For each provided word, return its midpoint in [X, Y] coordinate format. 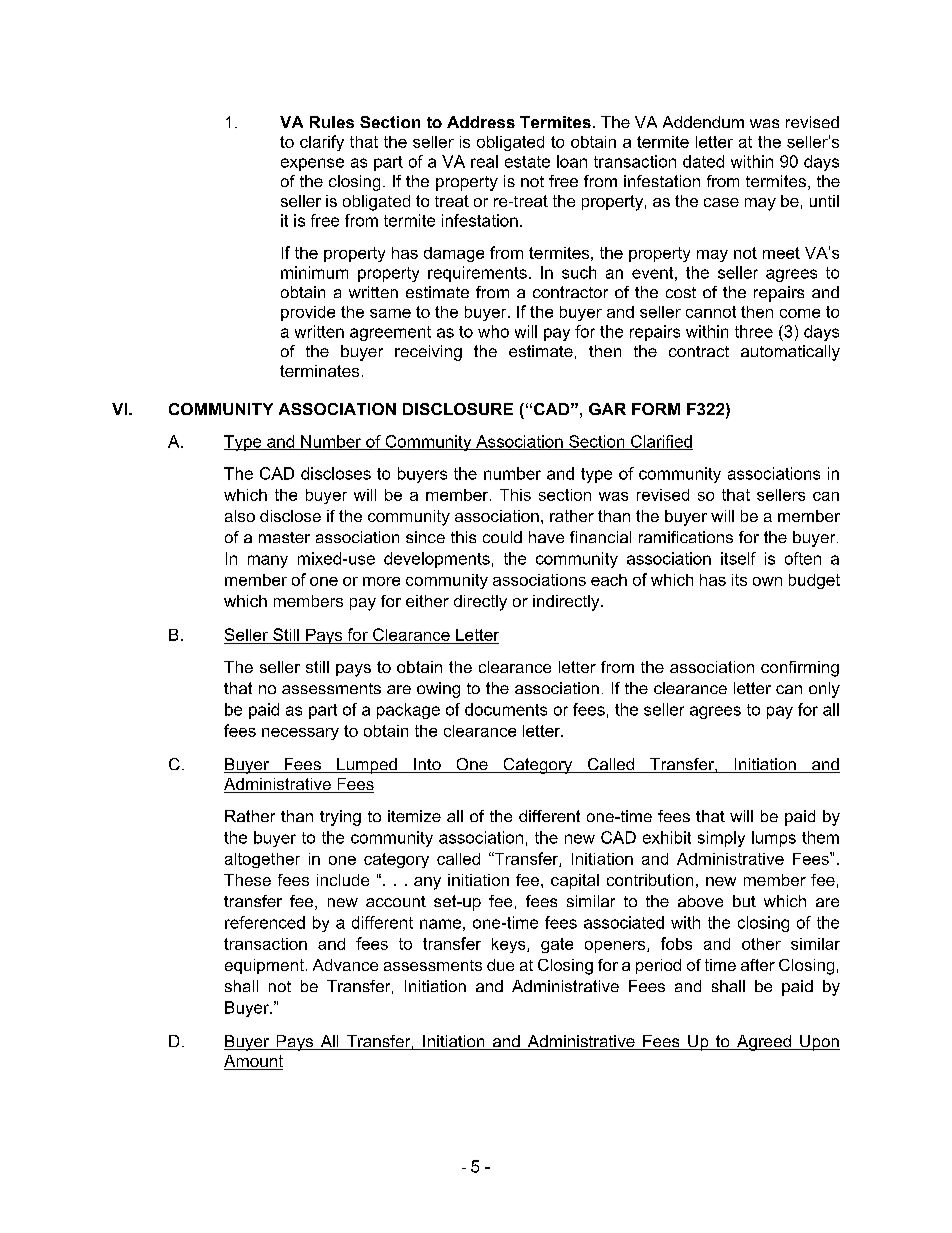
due [500, 965]
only [824, 690]
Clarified [661, 442]
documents [506, 709]
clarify [322, 143]
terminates [319, 371]
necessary [300, 734]
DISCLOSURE [458, 409]
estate [527, 162]
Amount [253, 1062]
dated [703, 161]
